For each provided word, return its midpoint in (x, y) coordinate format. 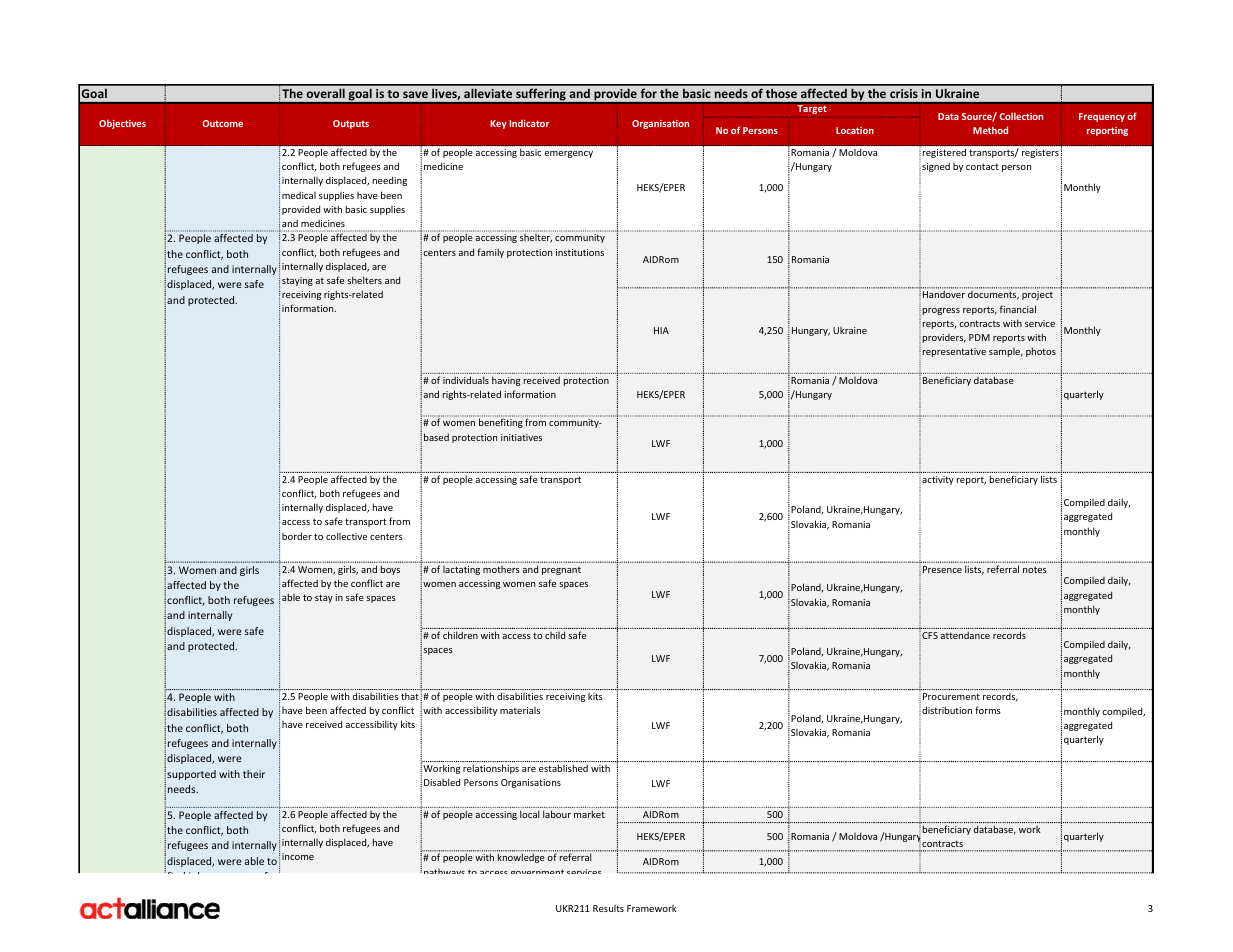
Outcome (222, 123)
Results (608, 908)
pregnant (561, 571)
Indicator (529, 123)
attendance (965, 635)
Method (990, 130)
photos (1041, 352)
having (506, 381)
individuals (466, 380)
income (298, 856)
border (297, 536)
